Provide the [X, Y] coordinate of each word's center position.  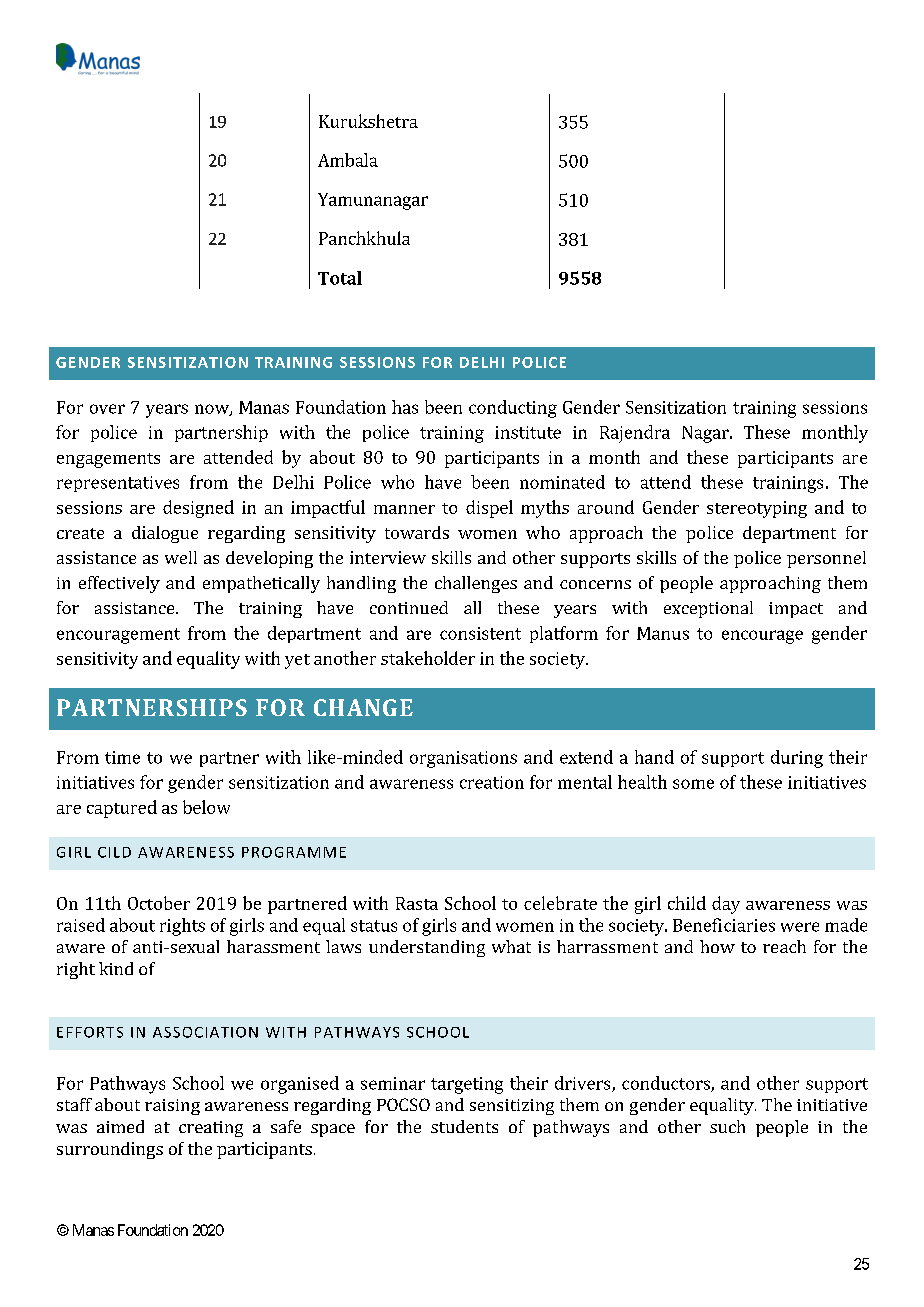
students [464, 1126]
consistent [480, 633]
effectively [119, 584]
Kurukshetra [368, 121]
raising [172, 1107]
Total [340, 278]
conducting [513, 409]
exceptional [708, 609]
